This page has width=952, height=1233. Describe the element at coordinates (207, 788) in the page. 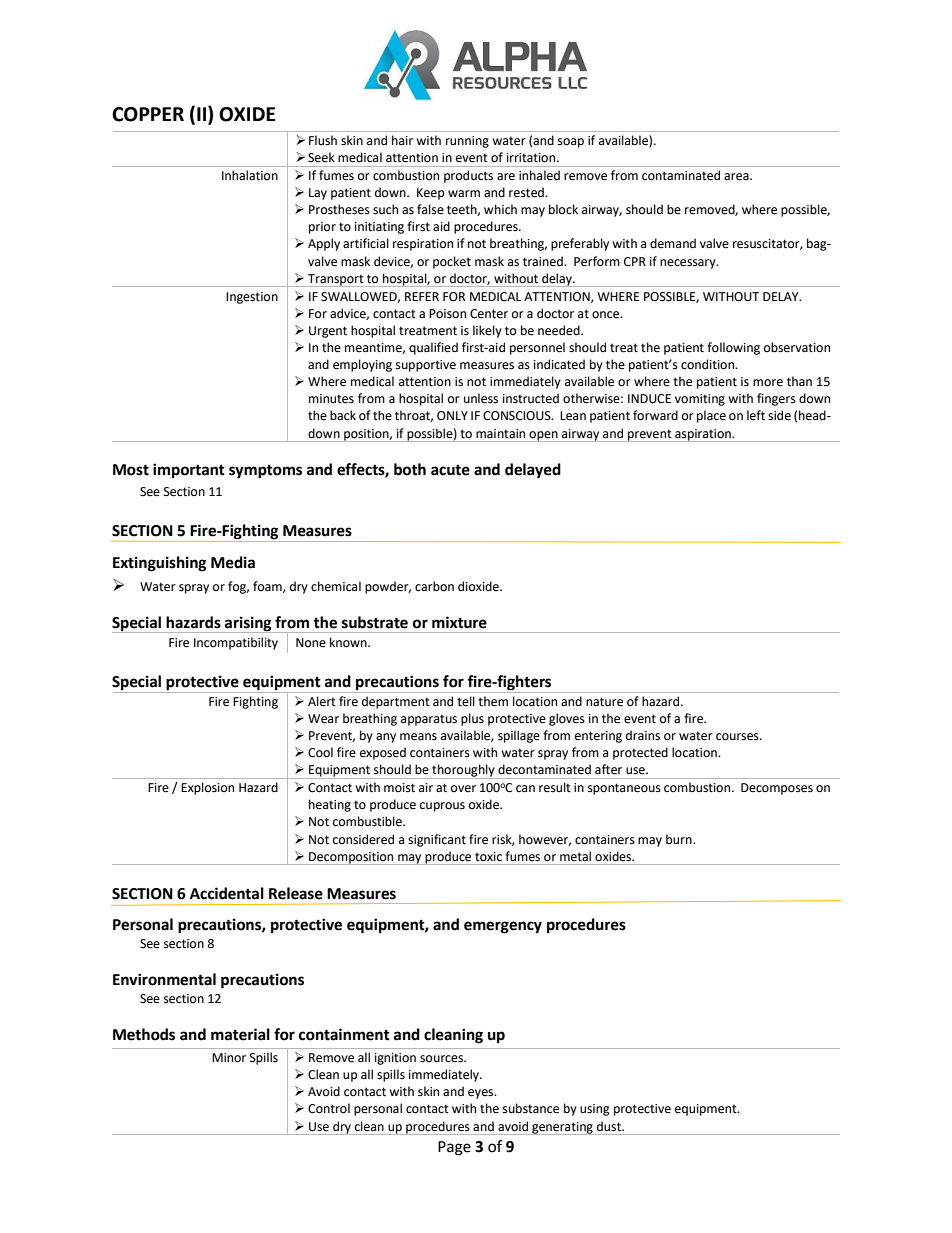

I see `Explosion` at that location.
